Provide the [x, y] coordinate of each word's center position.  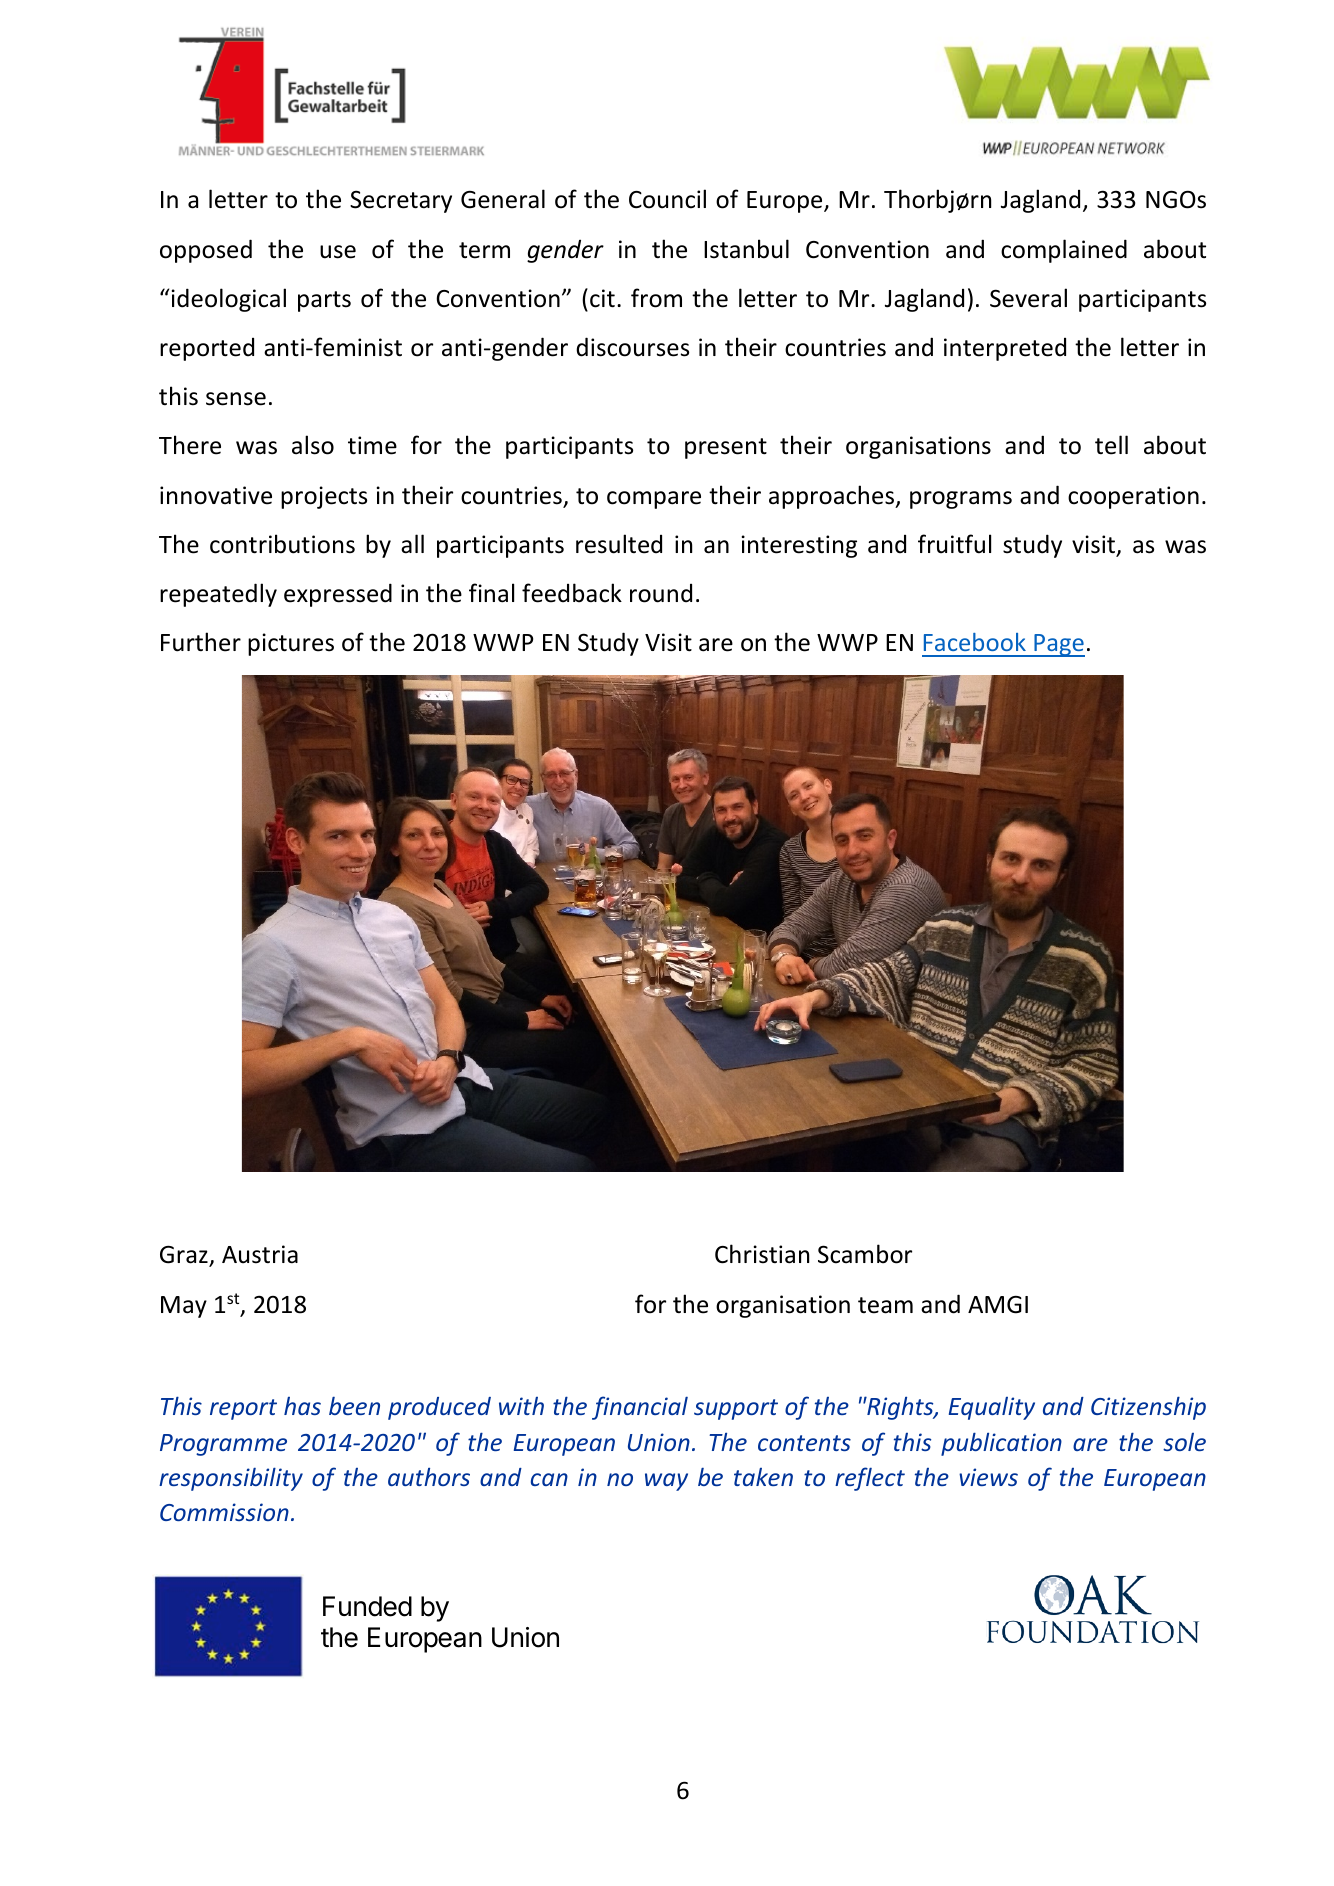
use [338, 252]
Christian [762, 1254]
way [666, 1482]
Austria [260, 1254]
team [885, 1305]
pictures [291, 644]
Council [667, 199]
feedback [572, 593]
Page [1058, 645]
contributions [282, 544]
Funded [367, 1606]
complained [1064, 251]
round [661, 593]
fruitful [954, 544]
